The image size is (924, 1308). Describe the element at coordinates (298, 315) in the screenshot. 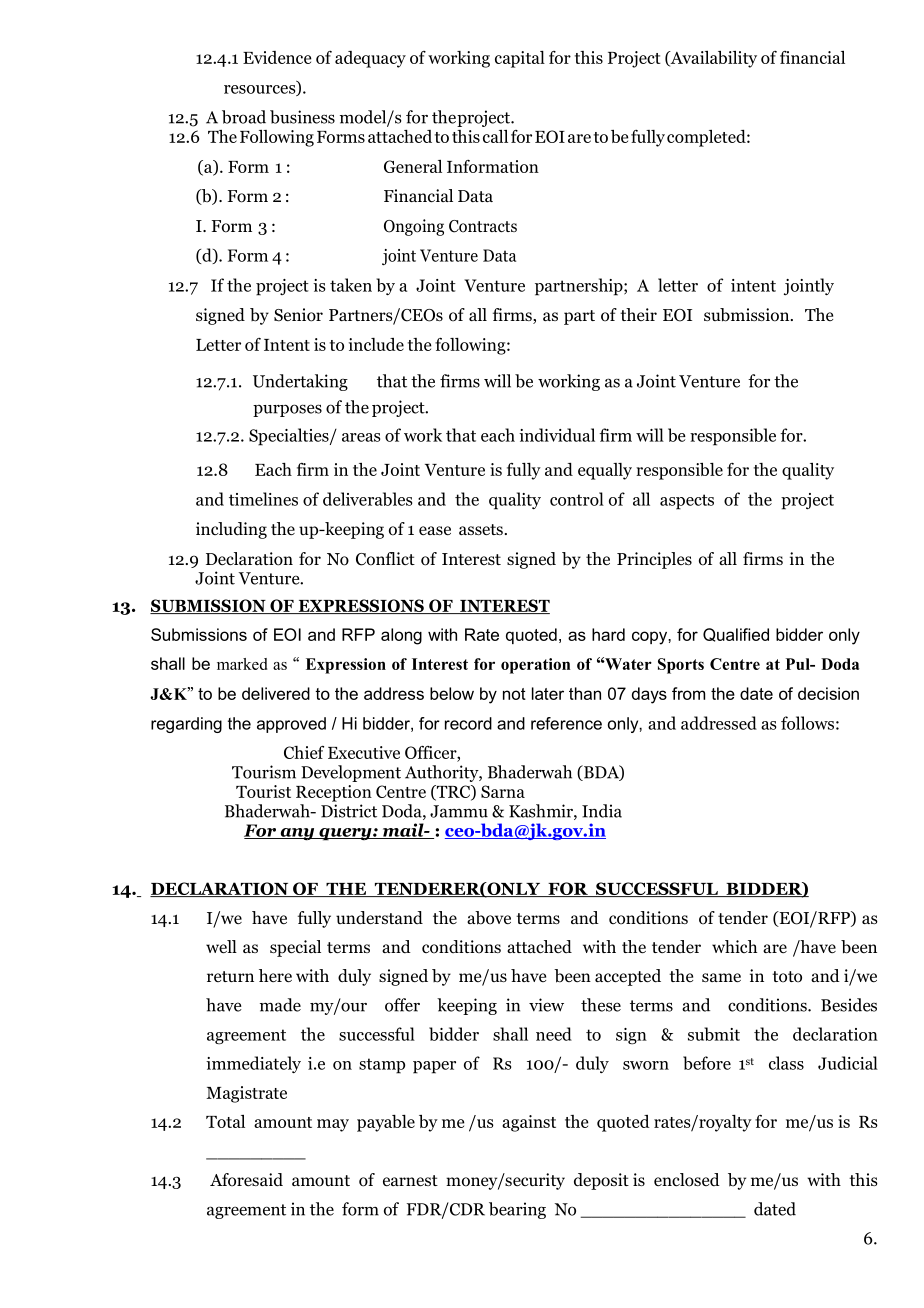

I see `Senior` at that location.
